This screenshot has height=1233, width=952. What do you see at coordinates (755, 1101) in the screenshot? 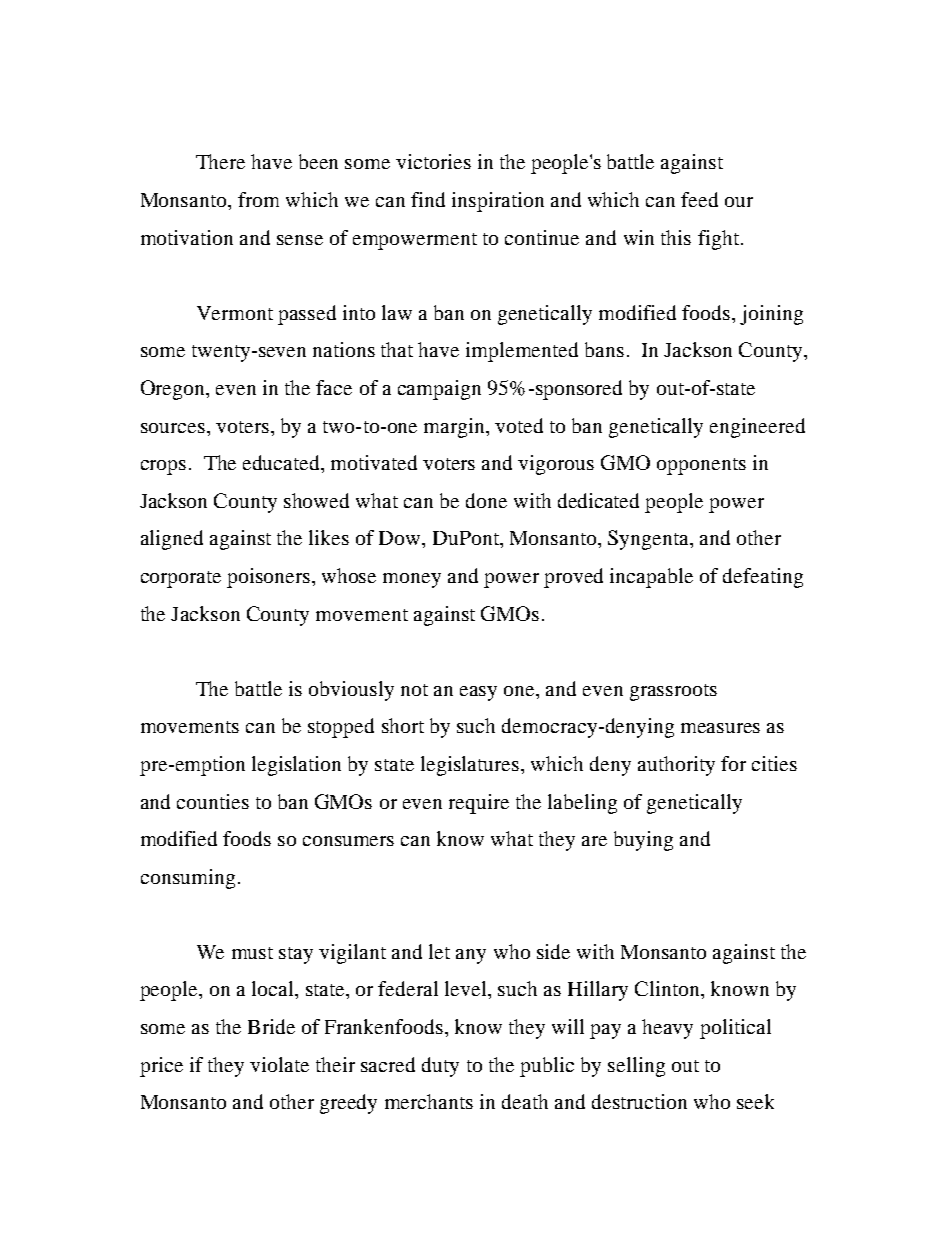
I see `seek` at bounding box center [755, 1101].
